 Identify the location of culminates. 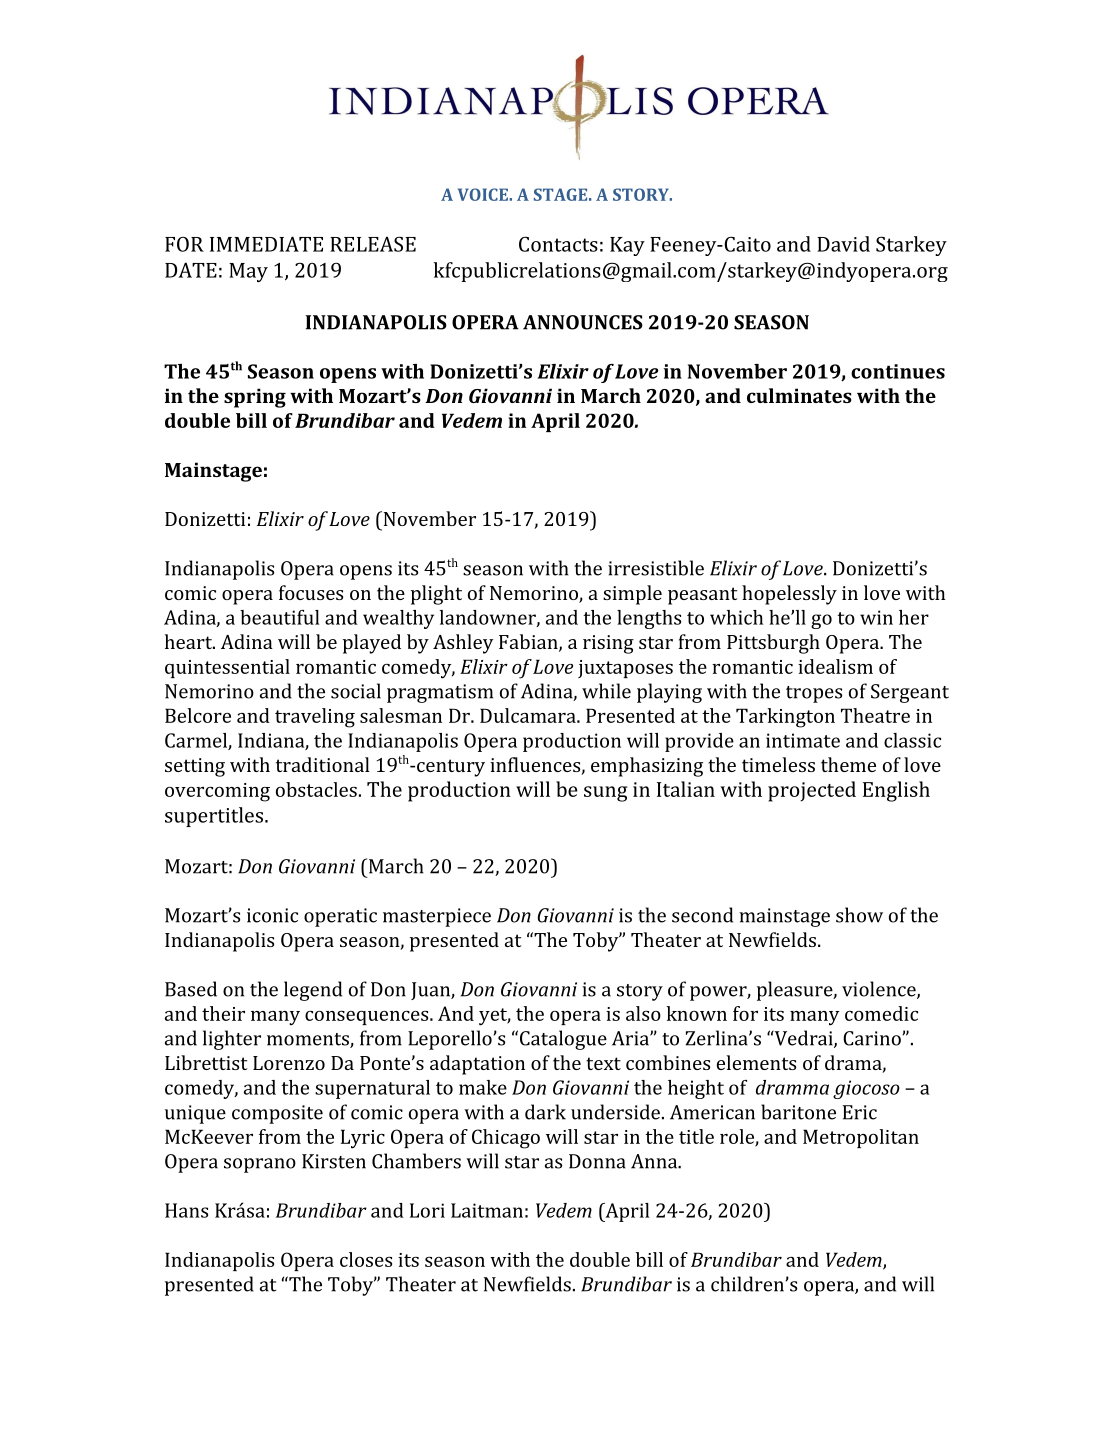
(799, 395).
